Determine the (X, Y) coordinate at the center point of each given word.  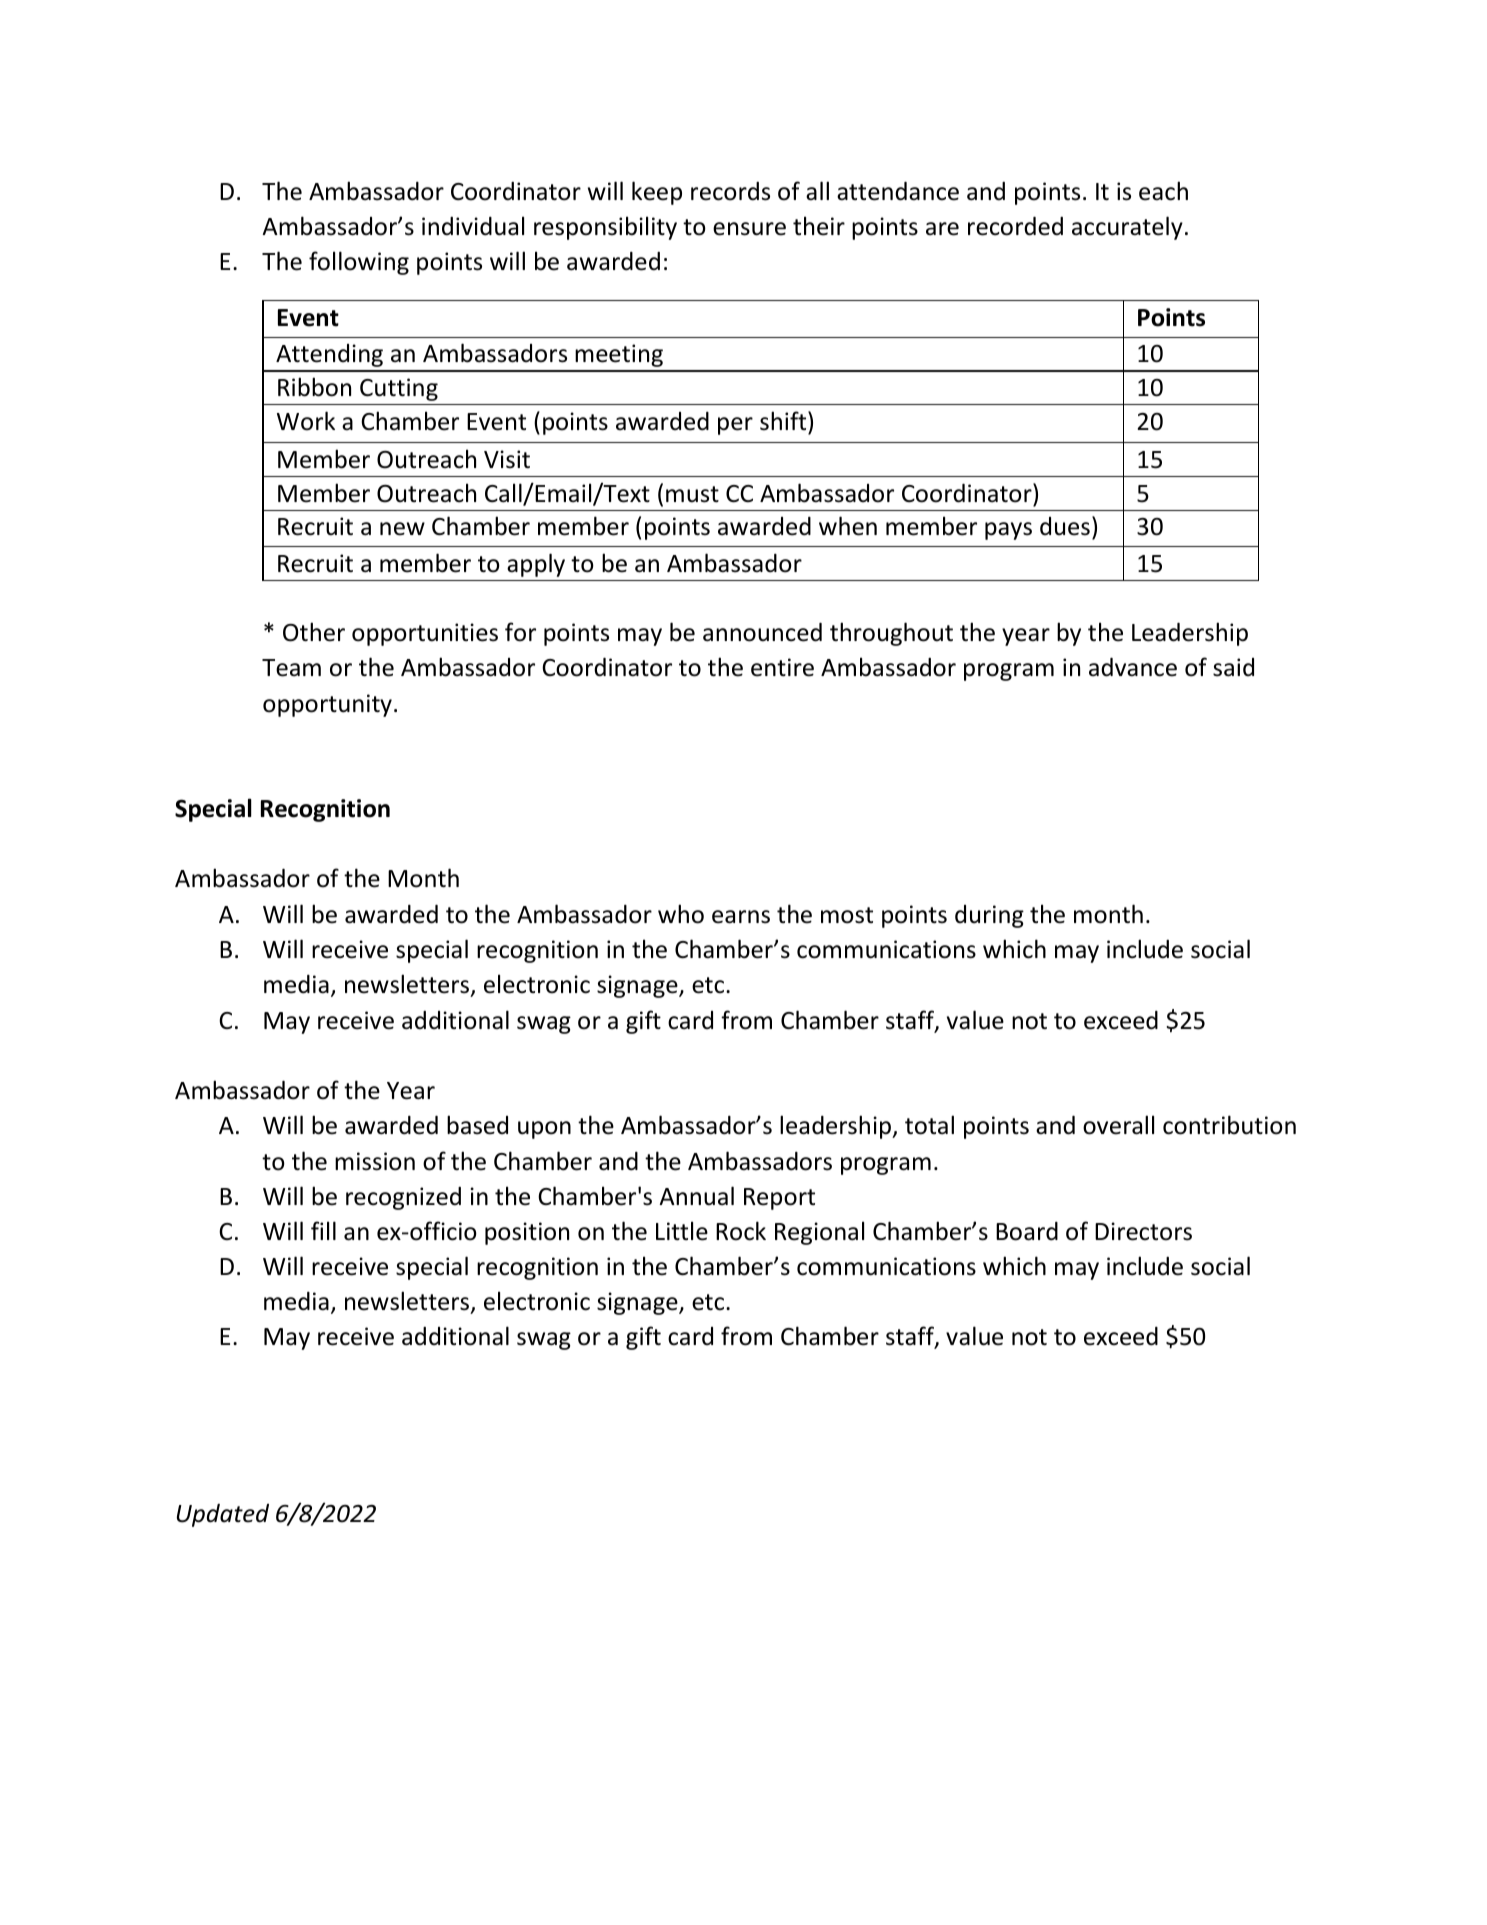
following (359, 263)
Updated (223, 1515)
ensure (749, 229)
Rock (741, 1231)
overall (1118, 1125)
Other (314, 632)
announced (762, 632)
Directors (1143, 1231)
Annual (696, 1196)
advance (1133, 667)
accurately (1127, 228)
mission (375, 1161)
